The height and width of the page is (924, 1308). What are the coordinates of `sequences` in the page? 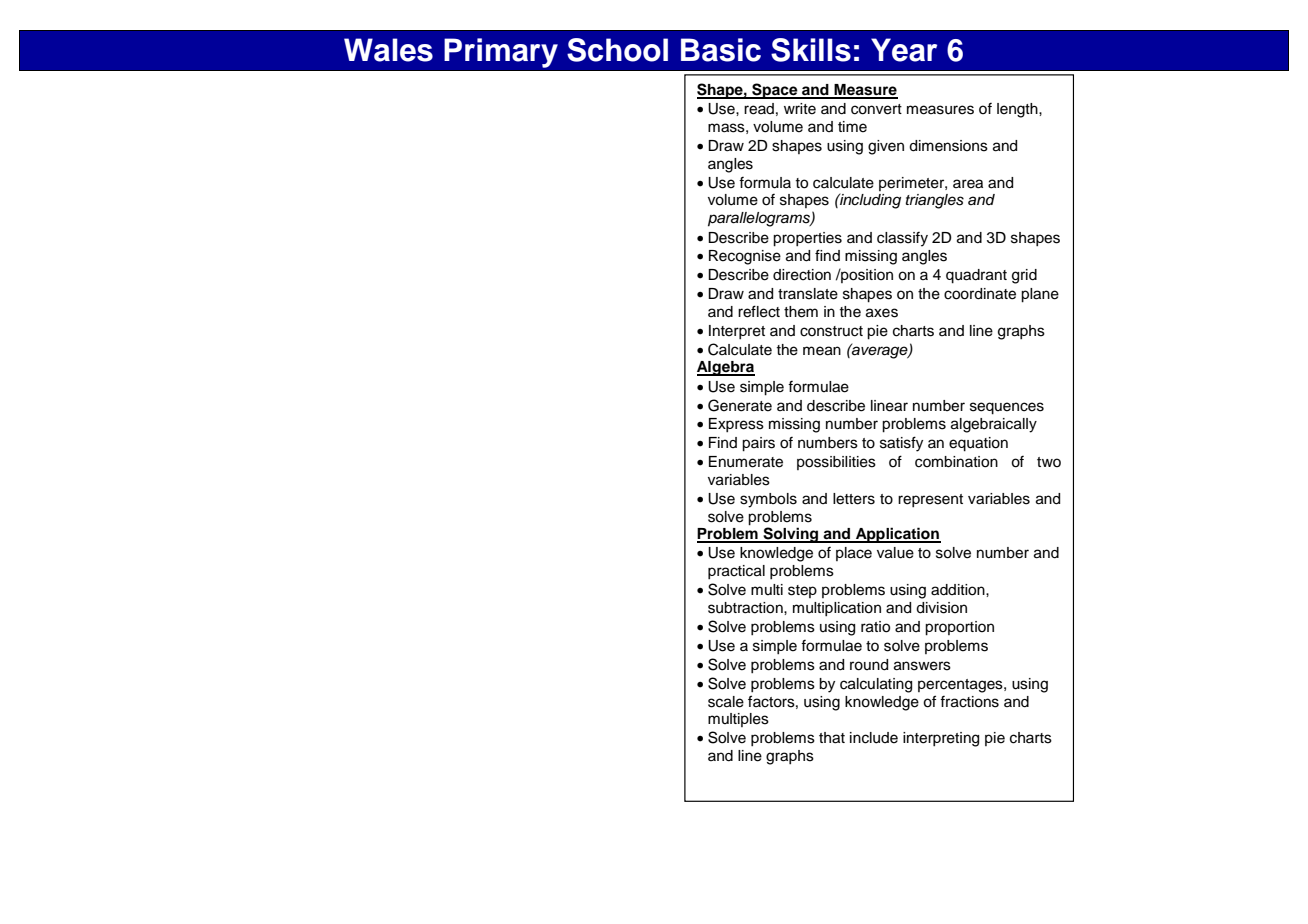 It's located at (1007, 408).
